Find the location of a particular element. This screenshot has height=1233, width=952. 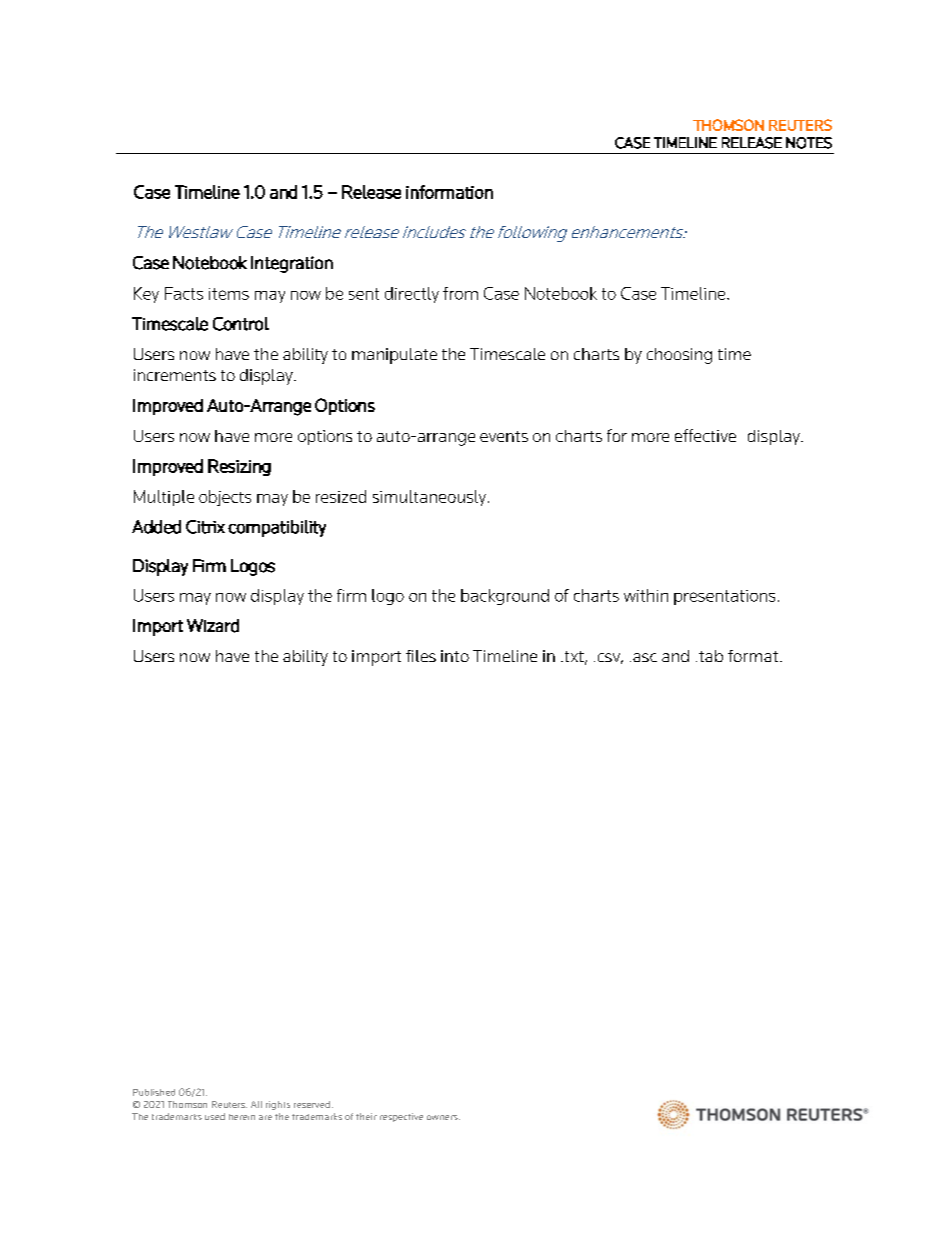

simultaneously is located at coordinates (429, 498).
